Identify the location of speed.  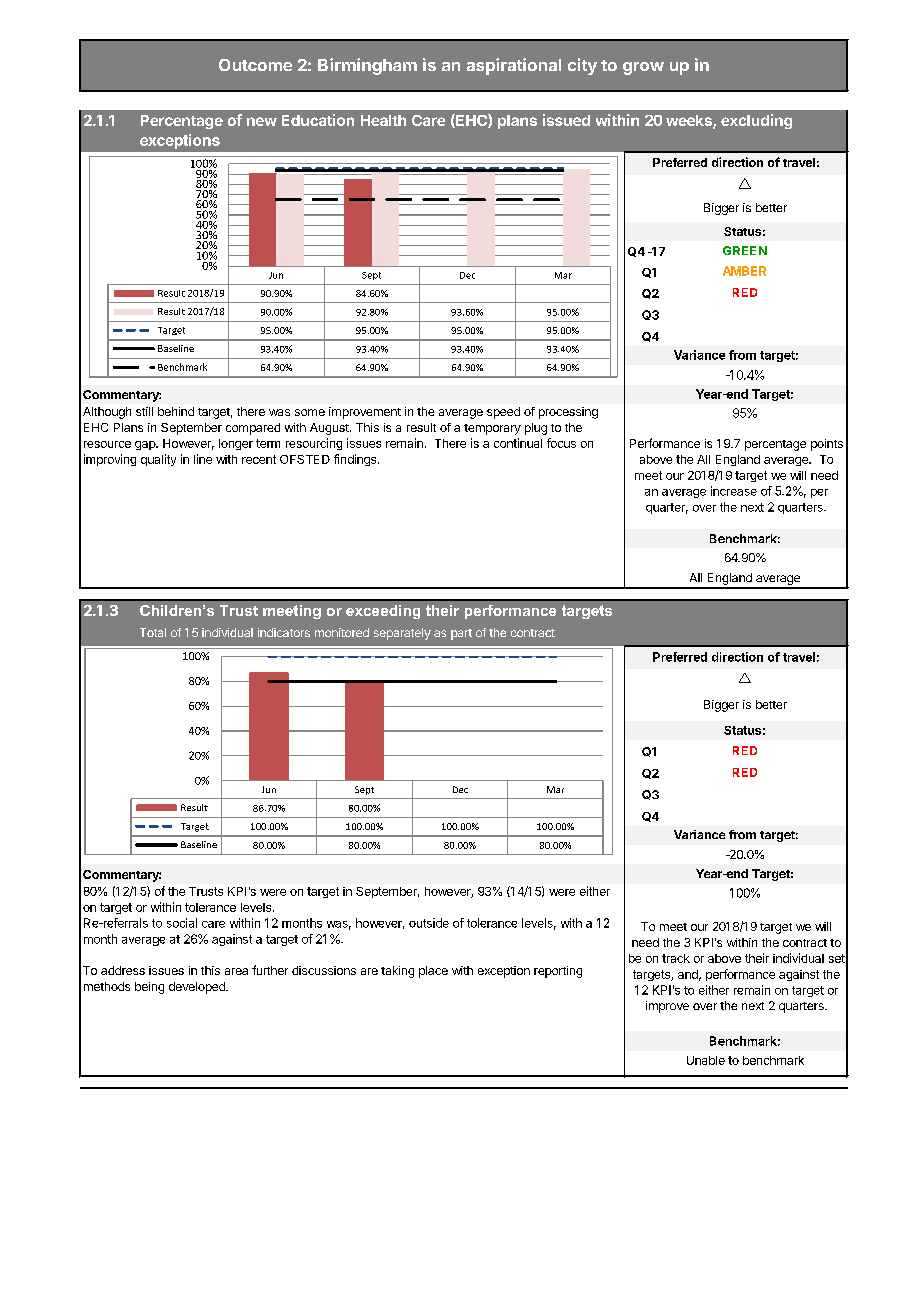
(503, 413).
